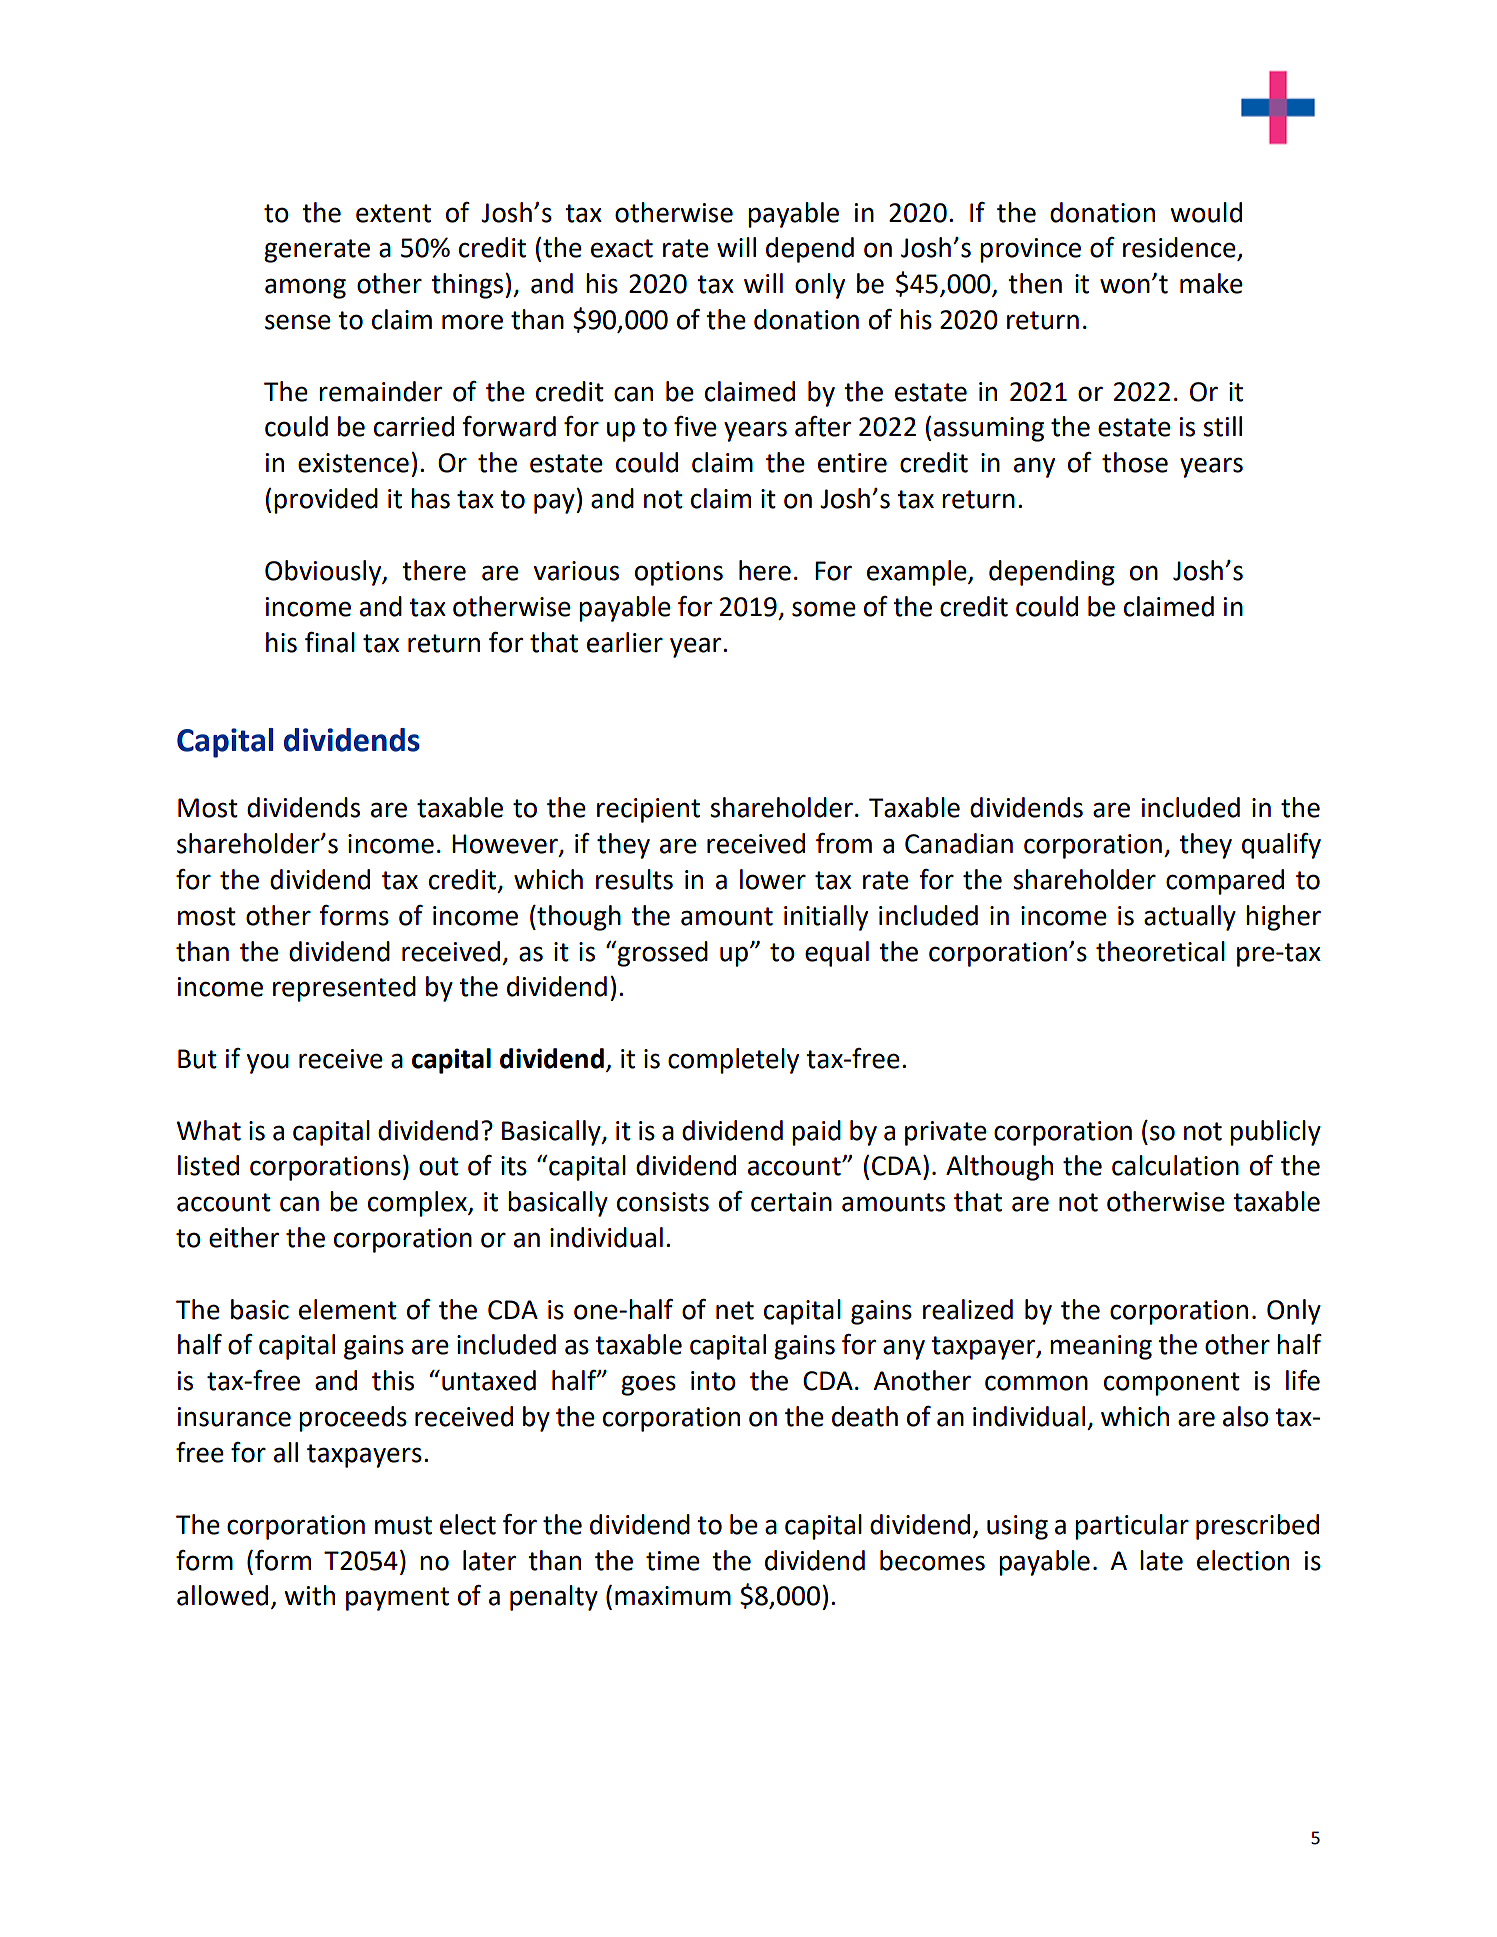 Image resolution: width=1497 pixels, height=1937 pixels. What do you see at coordinates (344, 989) in the screenshot?
I see `represented` at bounding box center [344, 989].
